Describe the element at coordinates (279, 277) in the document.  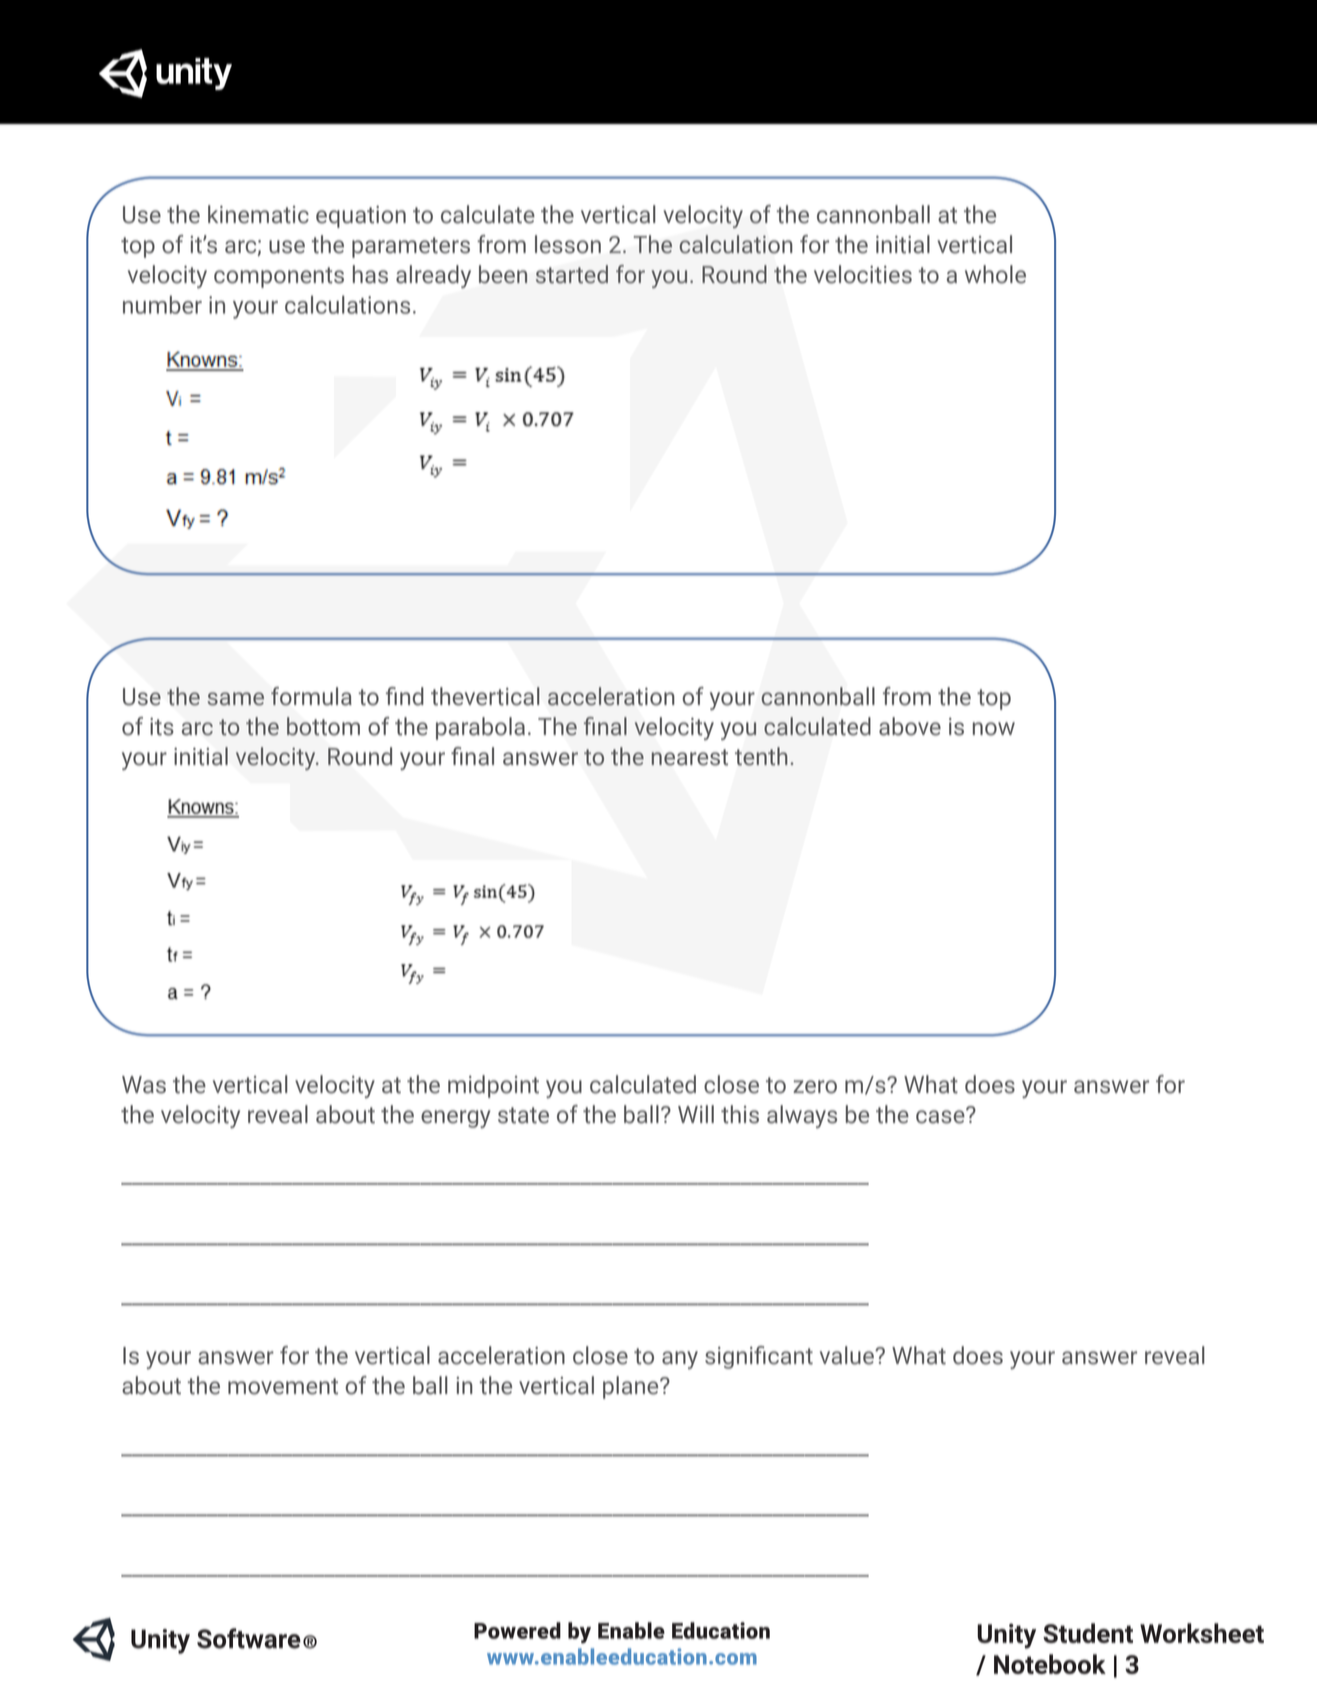
I see `components` at that location.
